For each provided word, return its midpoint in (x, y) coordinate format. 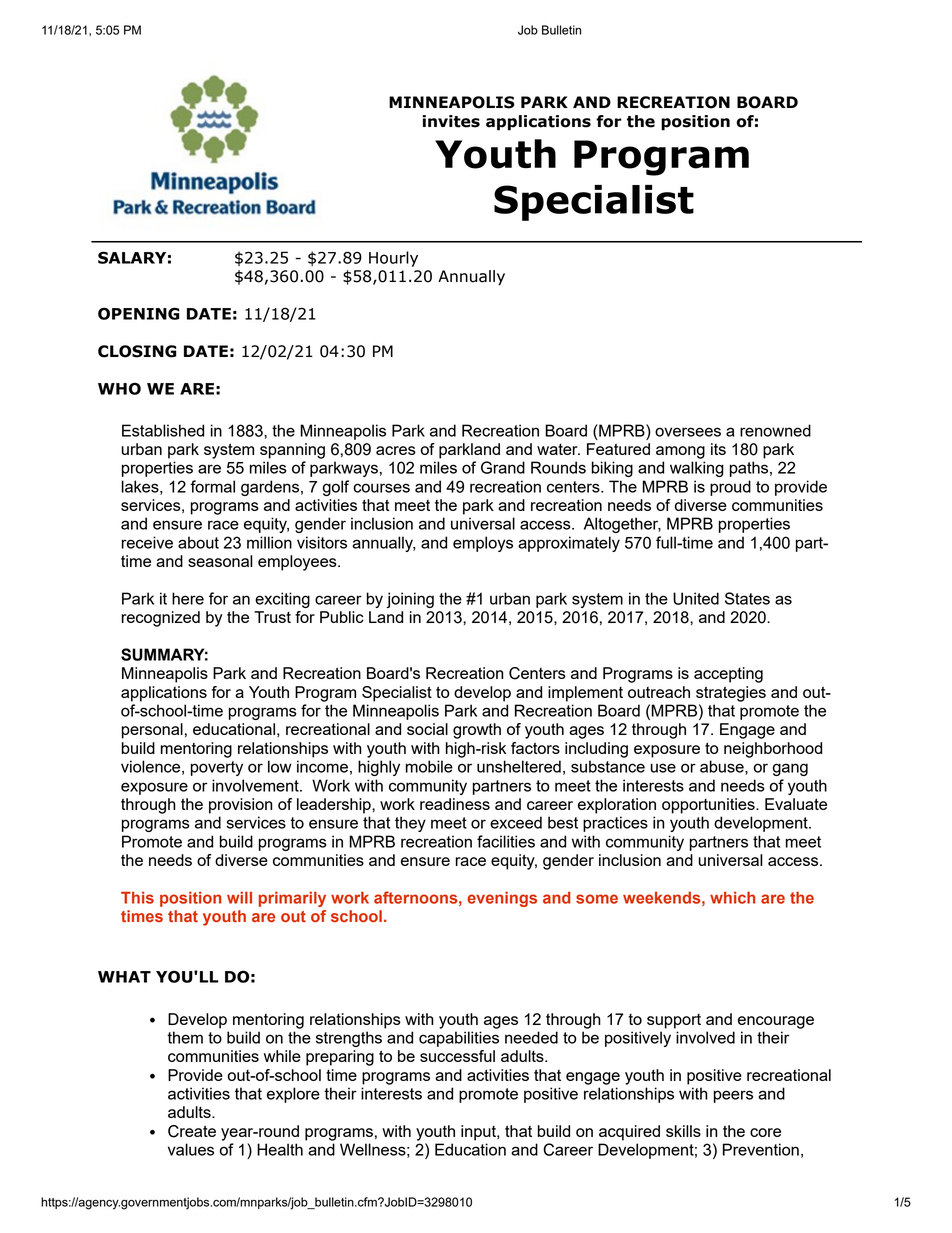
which (732, 897)
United (696, 598)
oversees (688, 432)
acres (396, 450)
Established (163, 430)
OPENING (139, 313)
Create (192, 1131)
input (479, 1133)
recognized (160, 619)
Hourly (393, 259)
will (239, 897)
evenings (502, 899)
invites (451, 121)
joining (410, 600)
